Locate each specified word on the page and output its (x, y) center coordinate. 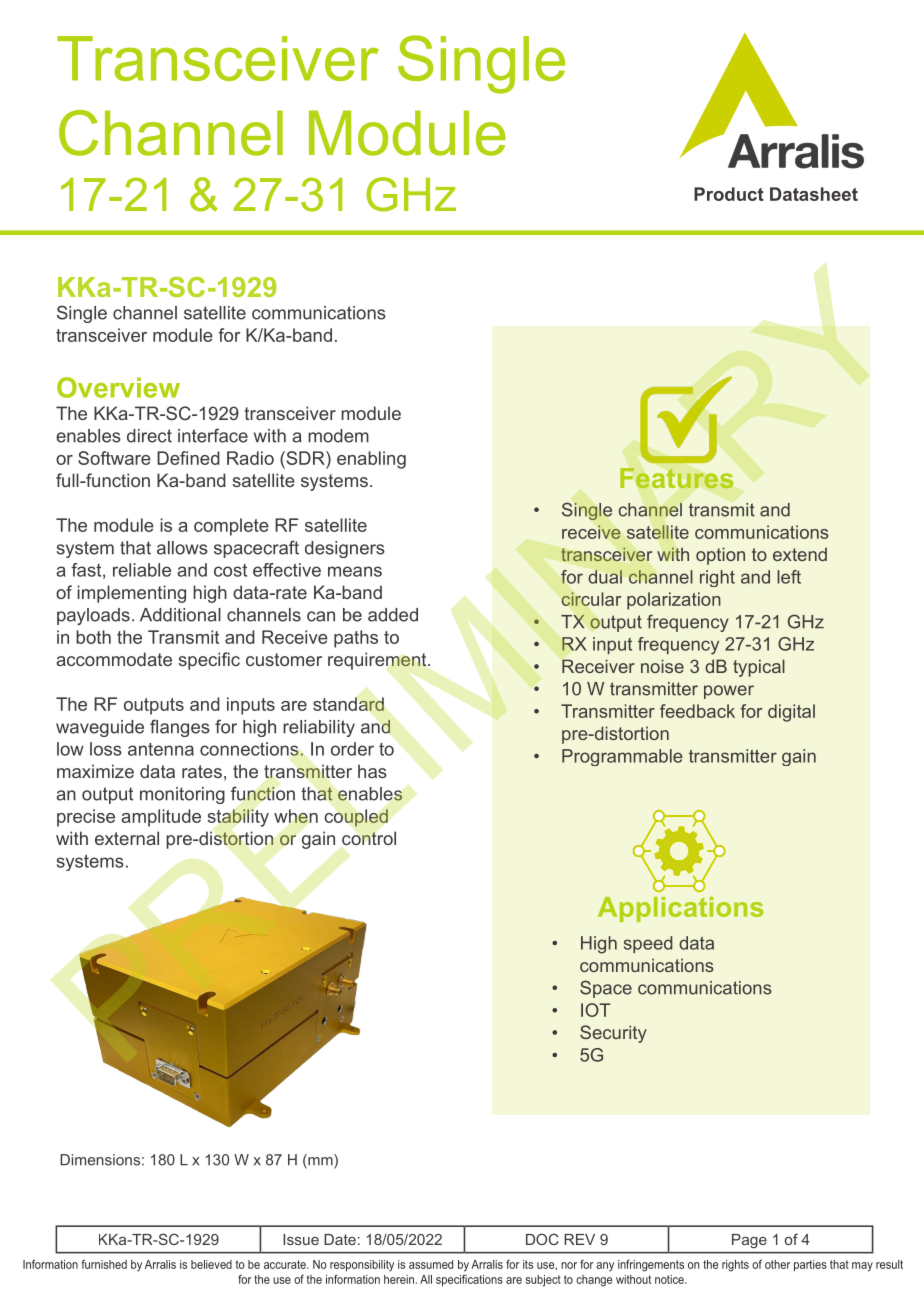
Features (676, 478)
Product (729, 194)
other (777, 1264)
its (528, 1264)
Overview (118, 387)
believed (211, 1264)
